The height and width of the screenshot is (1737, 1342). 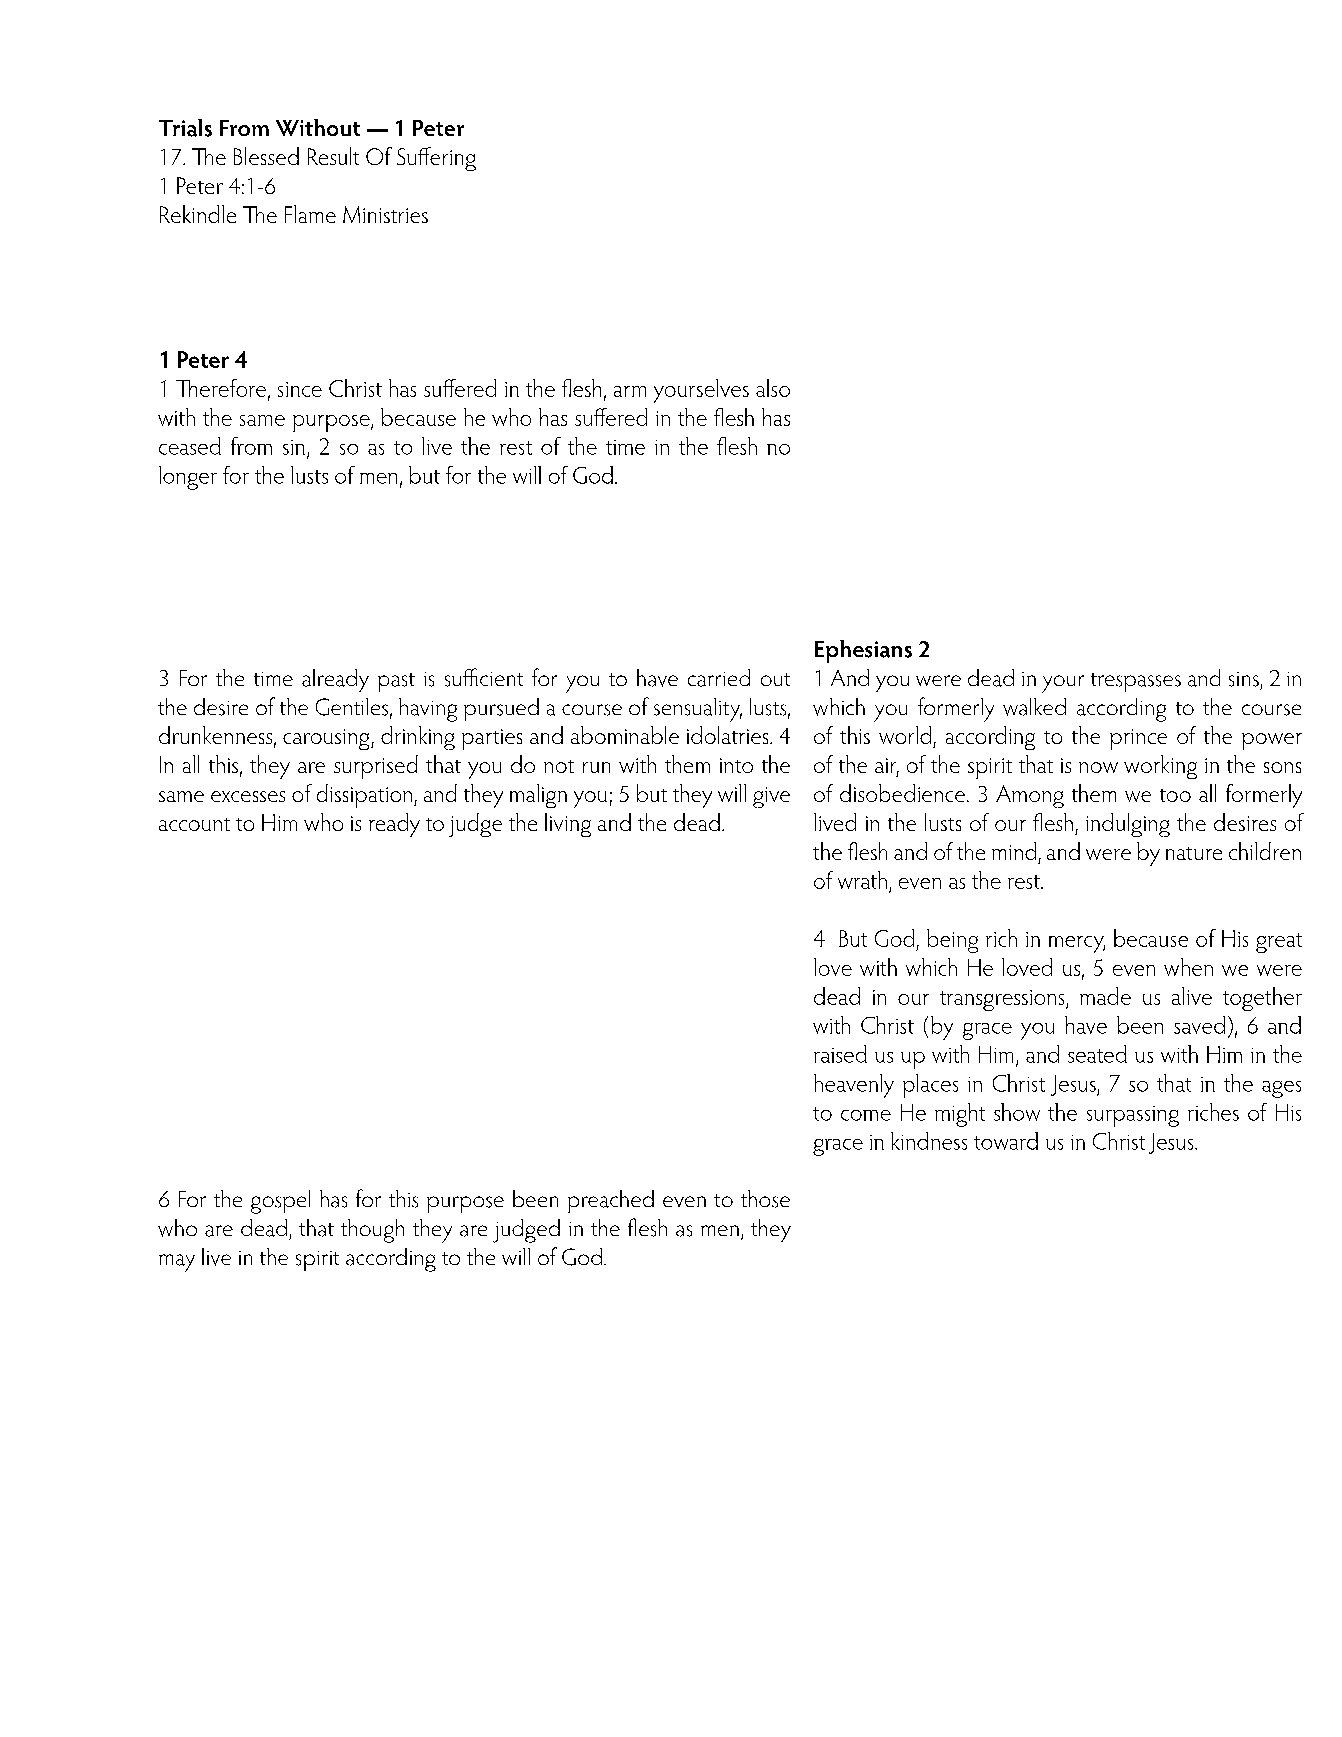 What do you see at coordinates (773, 388) in the screenshot?
I see `also` at bounding box center [773, 388].
